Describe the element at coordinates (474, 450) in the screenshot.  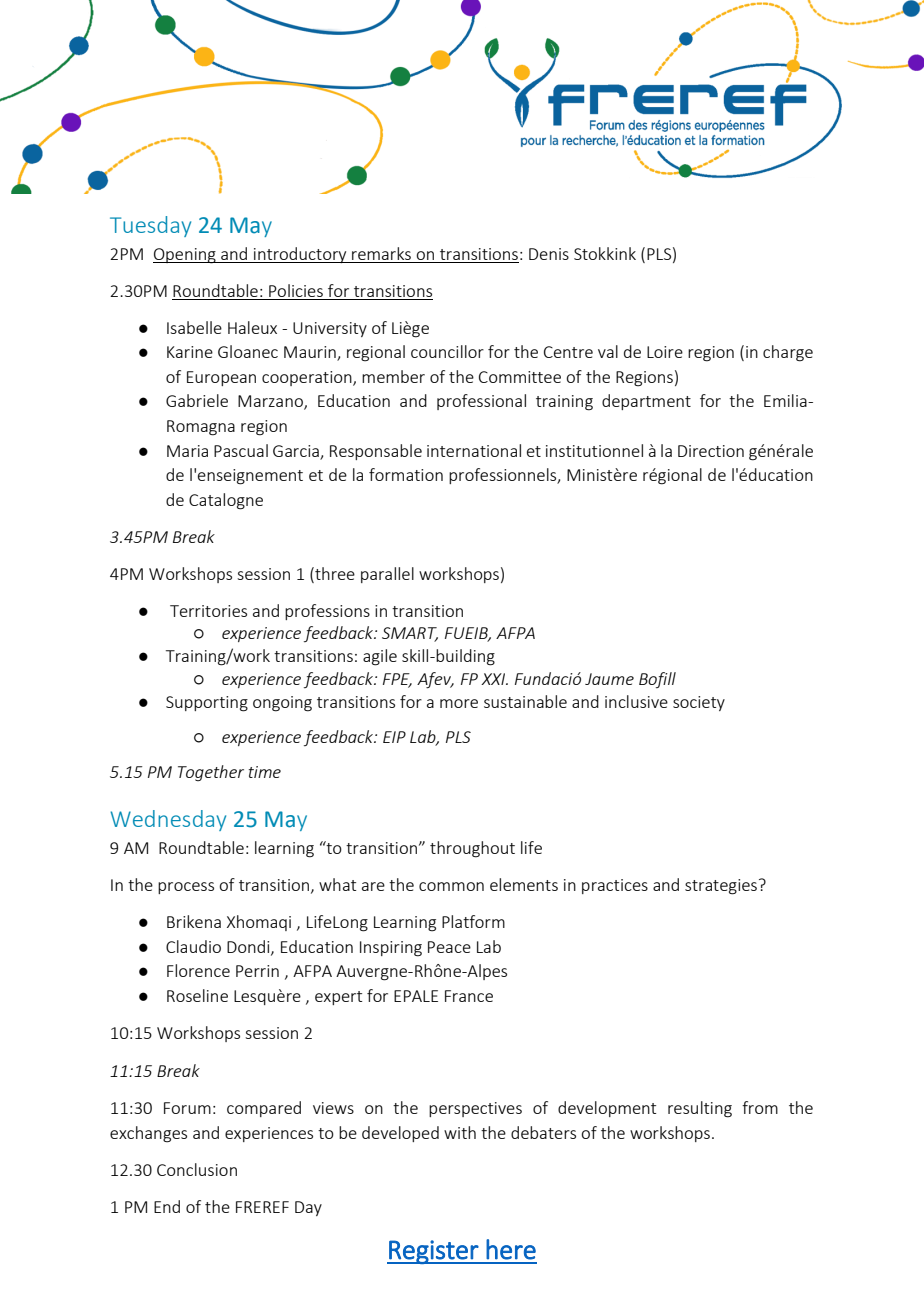
I see `international` at that location.
